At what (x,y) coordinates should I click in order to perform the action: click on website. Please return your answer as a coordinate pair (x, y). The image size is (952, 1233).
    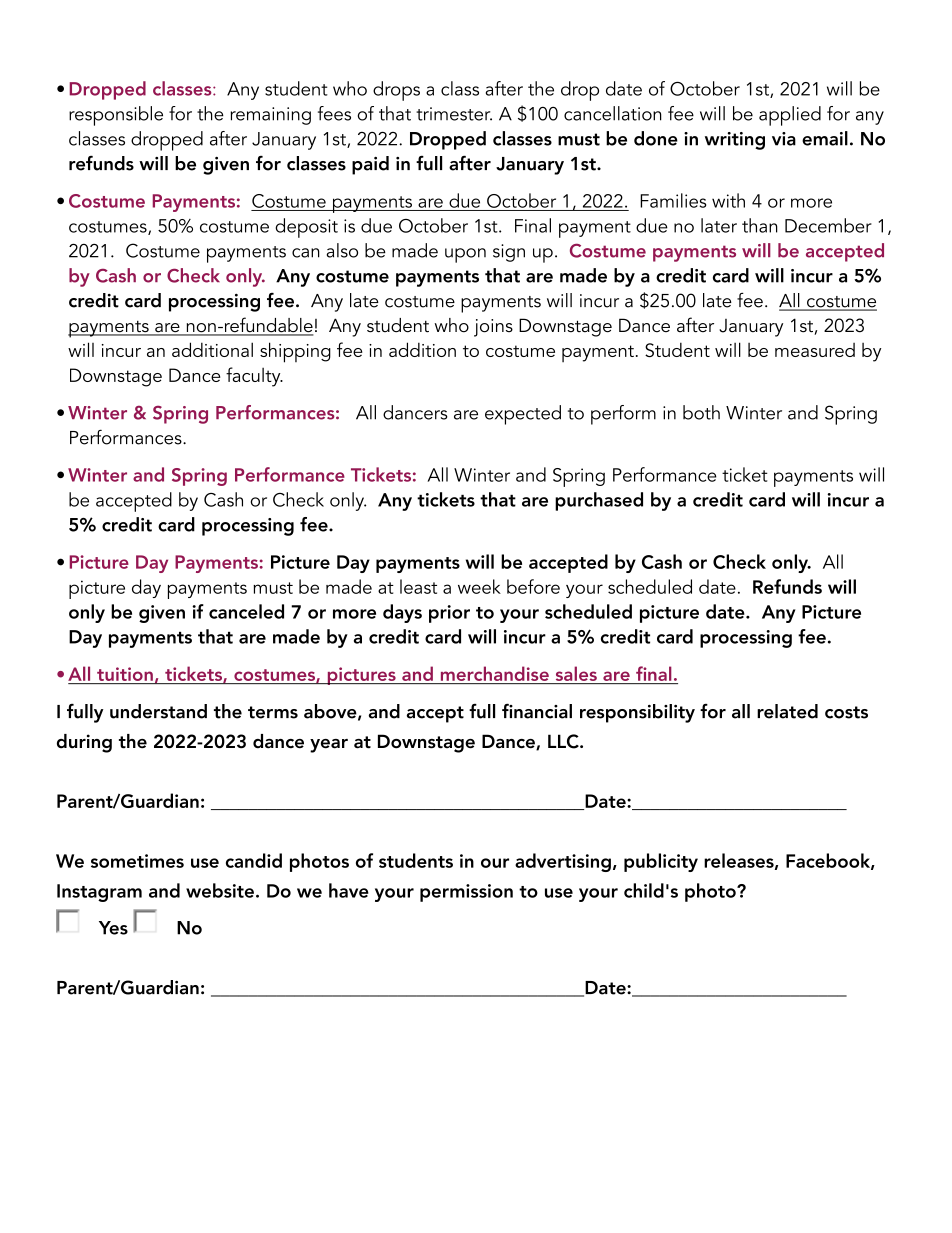
    Looking at the image, I should click on (220, 890).
